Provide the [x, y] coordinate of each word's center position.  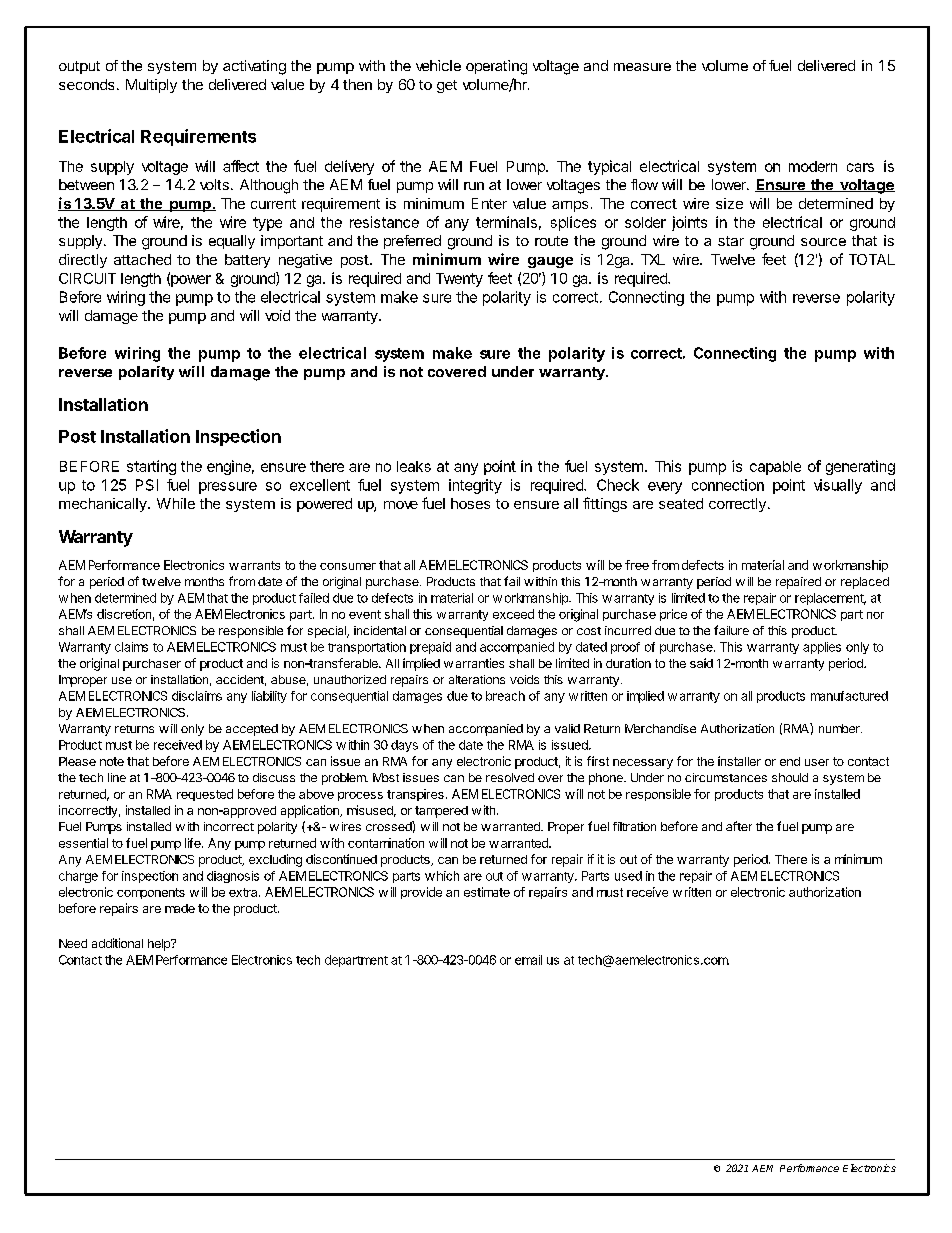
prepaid [430, 648]
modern [813, 166]
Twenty [459, 280]
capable [775, 468]
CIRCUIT [87, 278]
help [160, 945]
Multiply [151, 86]
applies [822, 648]
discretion [124, 614]
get [447, 86]
